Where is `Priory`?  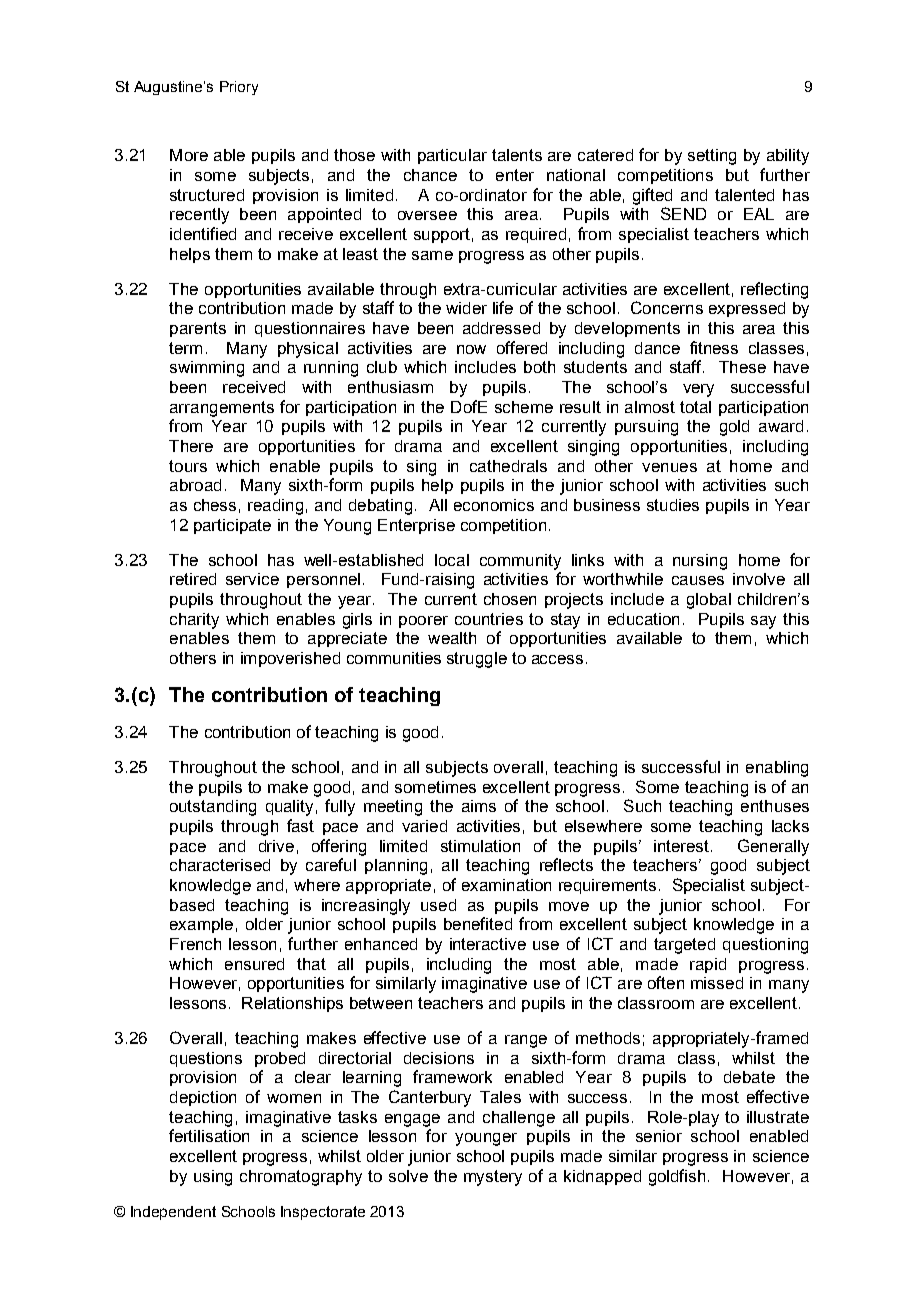
Priory is located at coordinates (239, 88).
